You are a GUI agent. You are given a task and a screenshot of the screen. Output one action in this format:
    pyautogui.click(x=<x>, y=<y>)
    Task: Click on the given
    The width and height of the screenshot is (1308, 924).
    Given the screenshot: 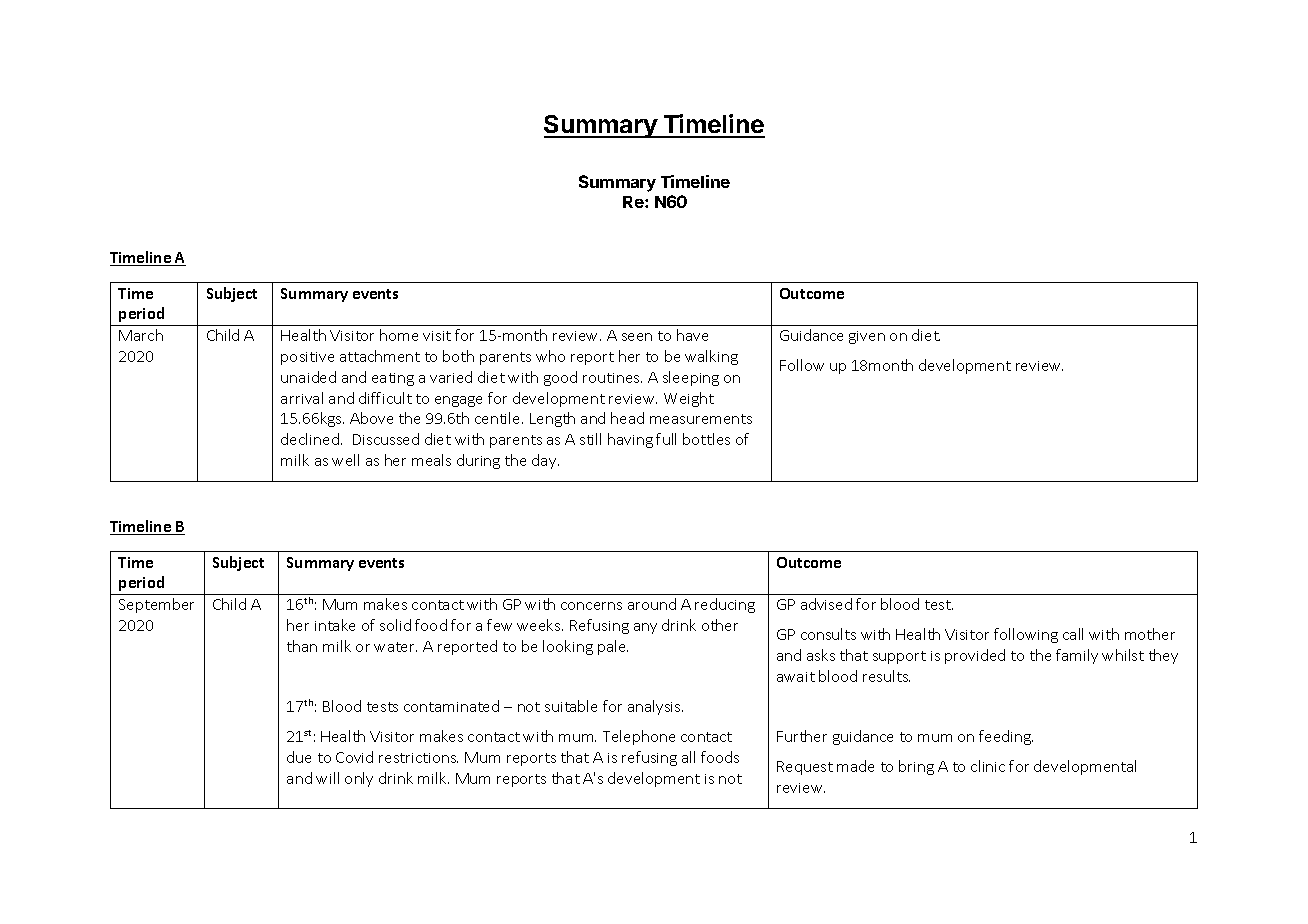 What is the action you would take?
    pyautogui.click(x=867, y=337)
